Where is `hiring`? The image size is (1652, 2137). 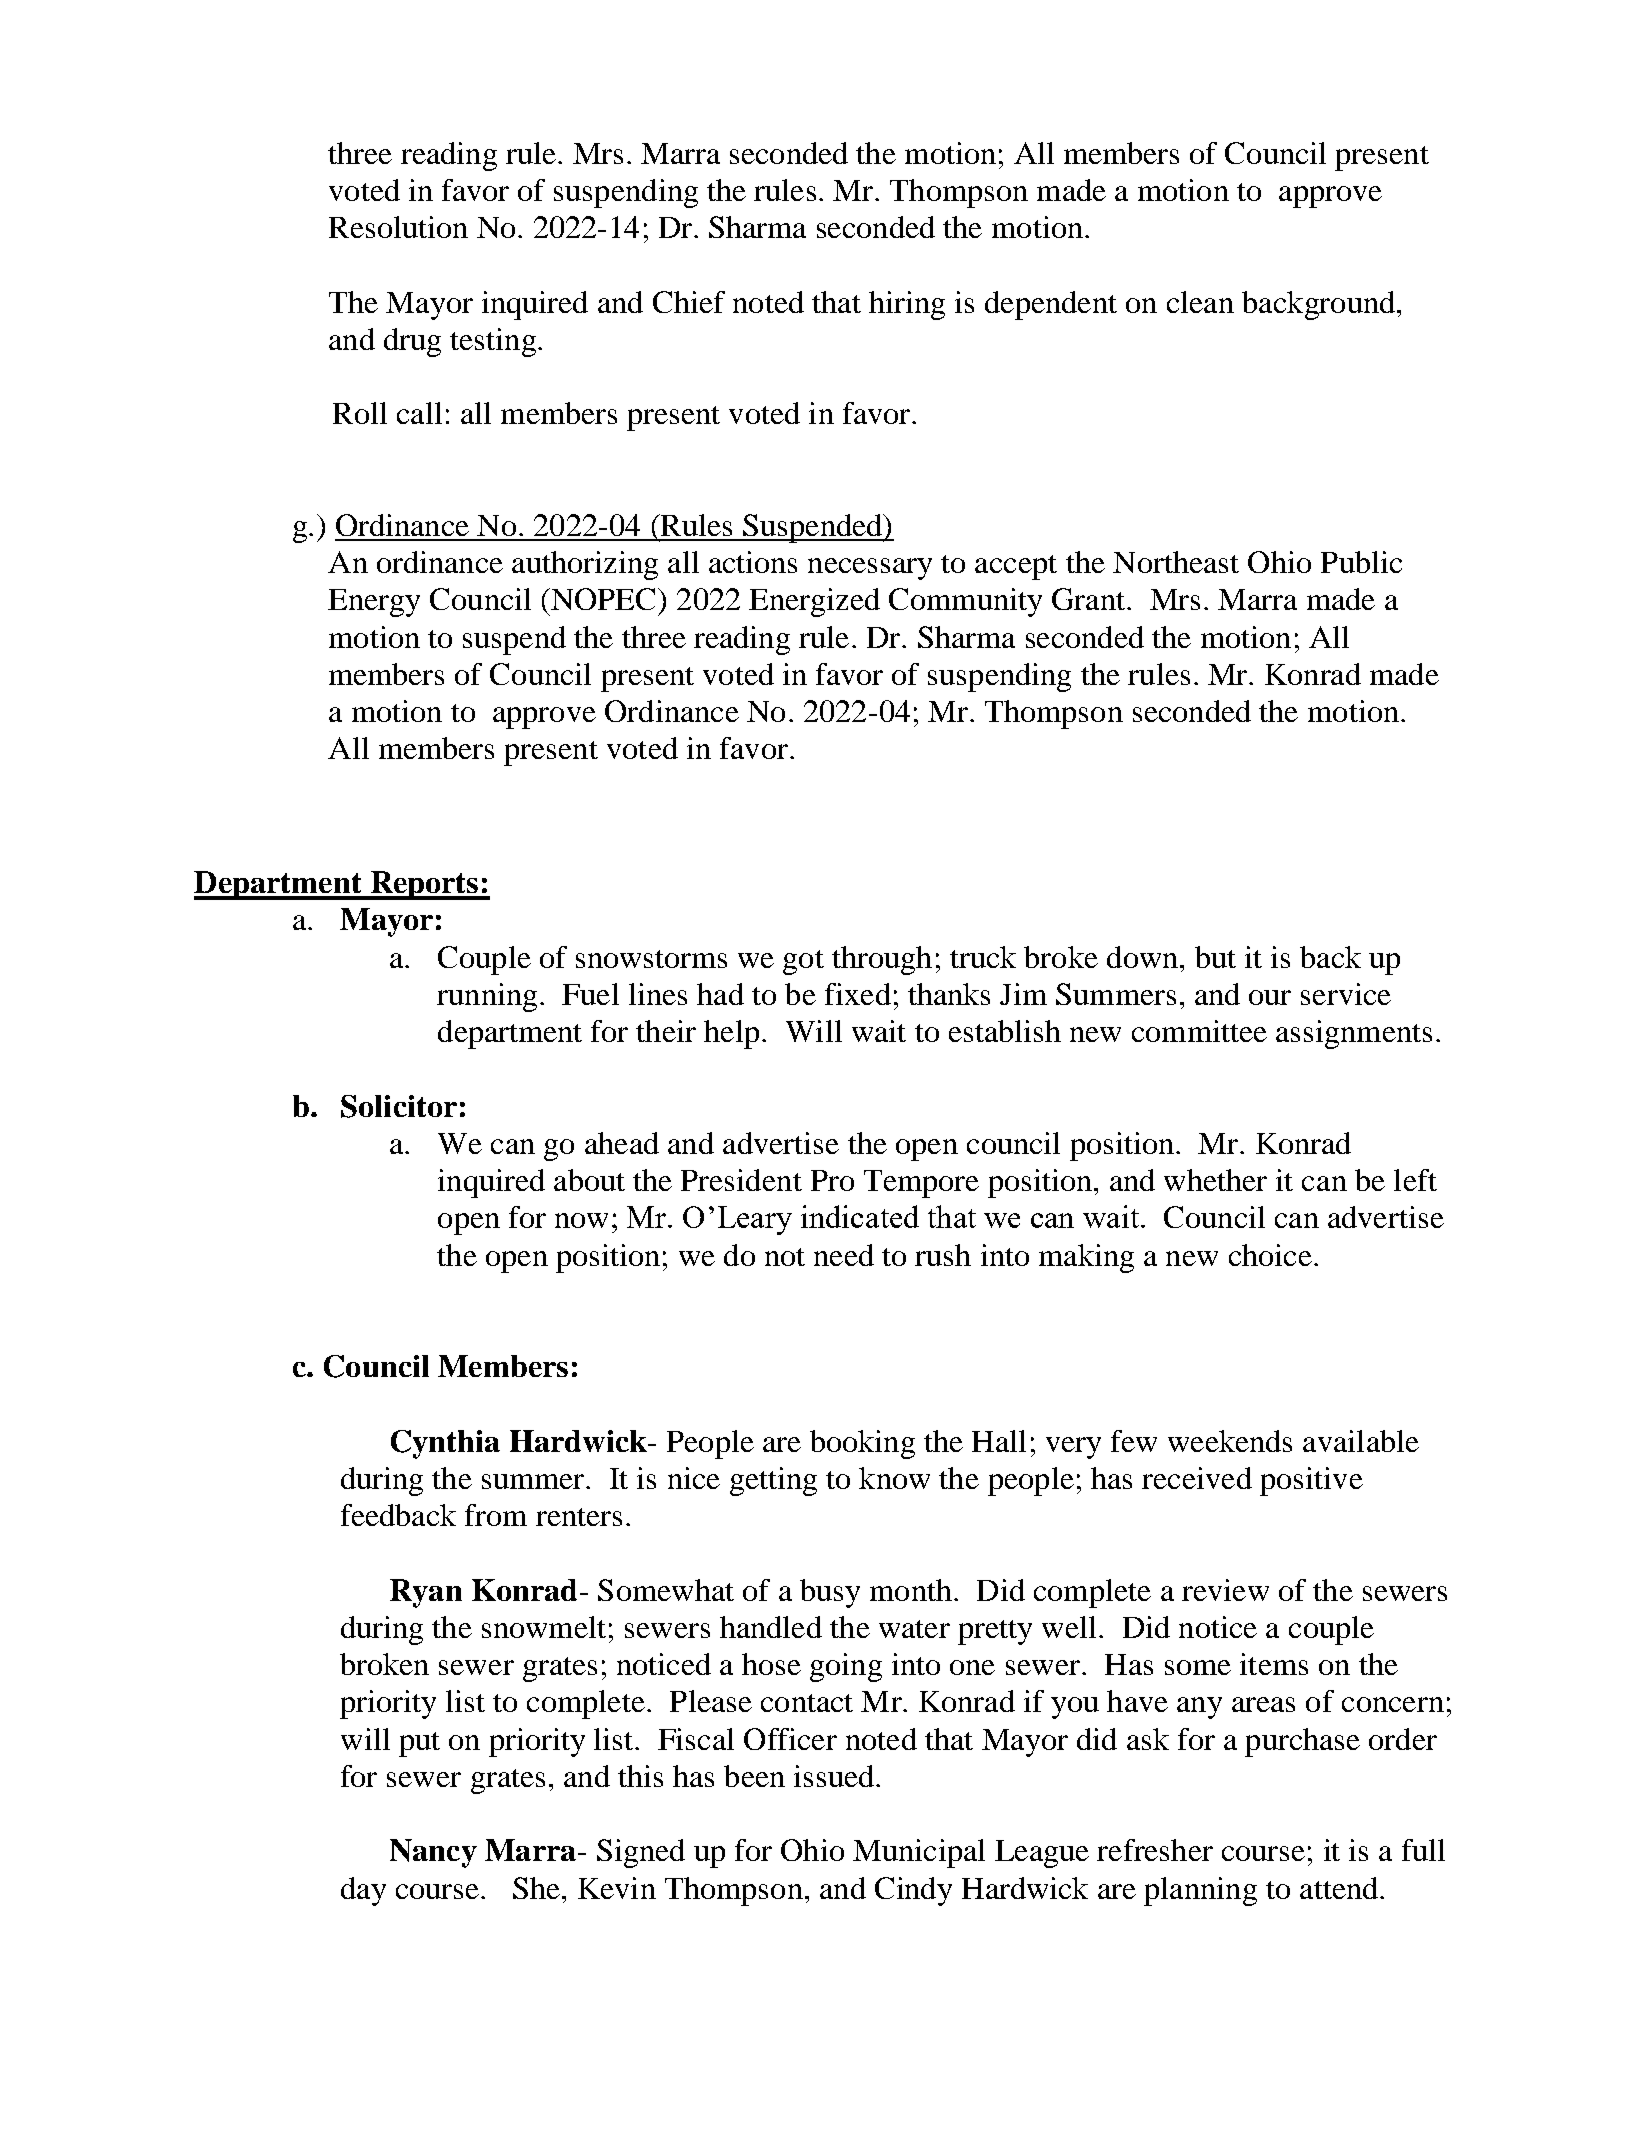
hiring is located at coordinates (907, 305).
